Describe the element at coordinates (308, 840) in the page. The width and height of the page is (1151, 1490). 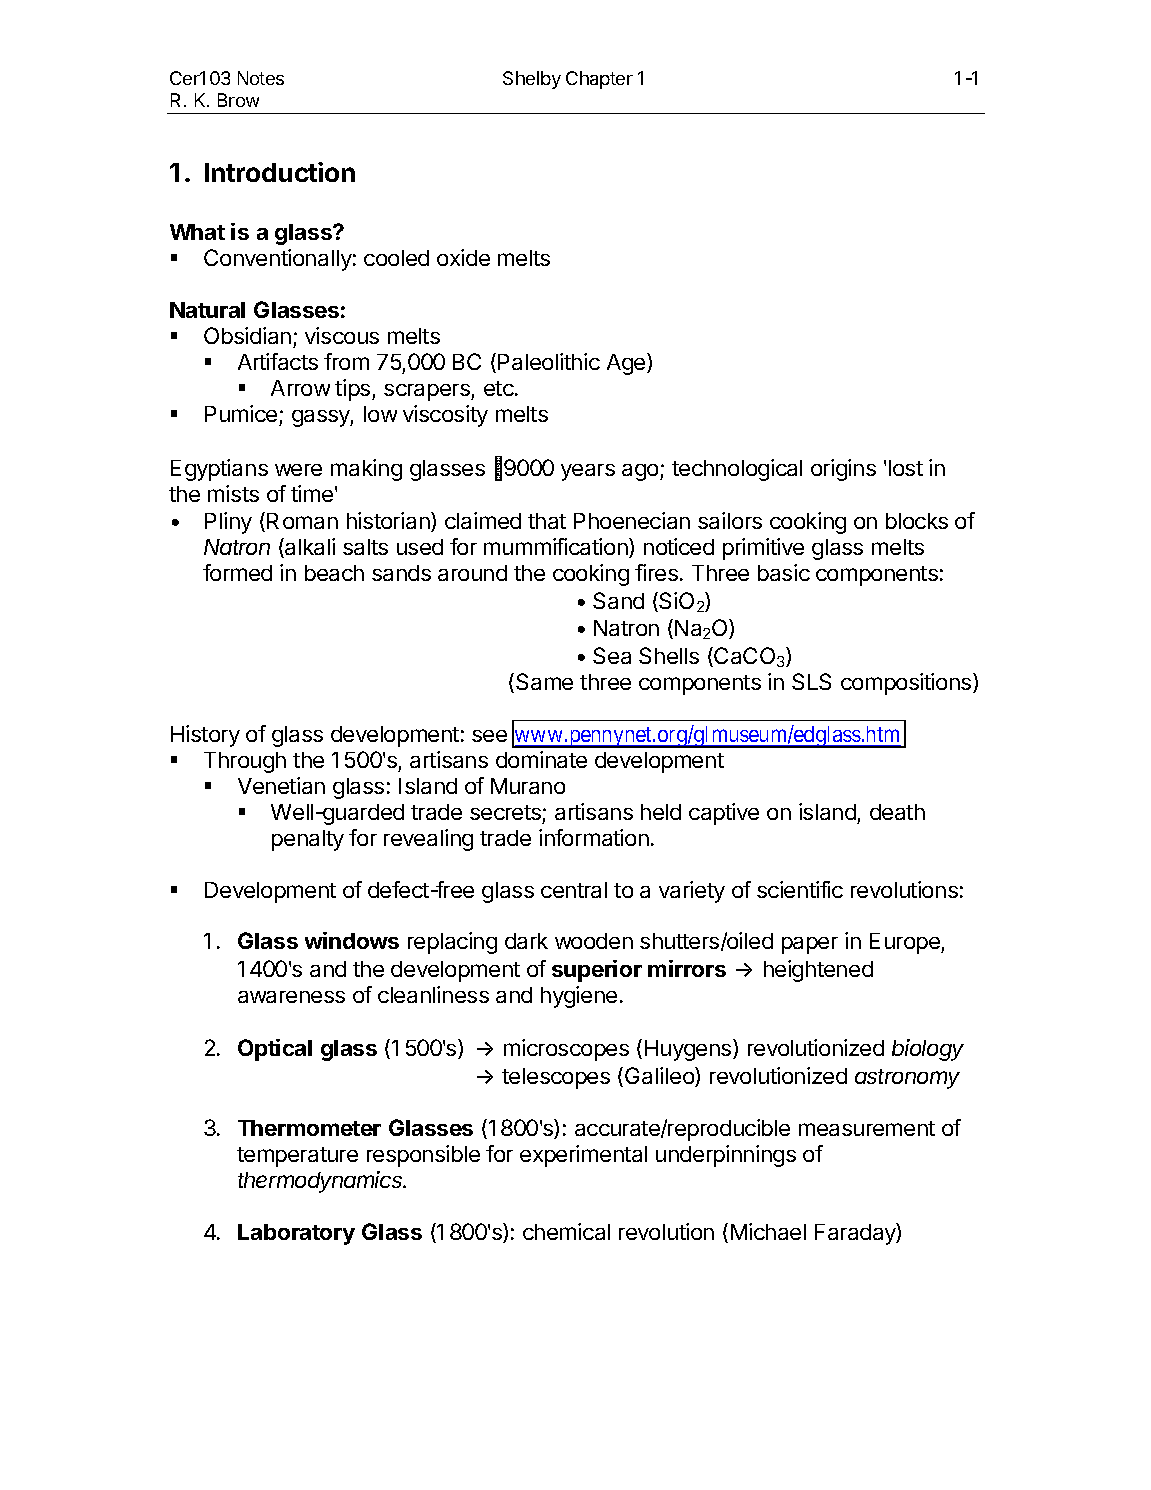
I see `penalty` at that location.
